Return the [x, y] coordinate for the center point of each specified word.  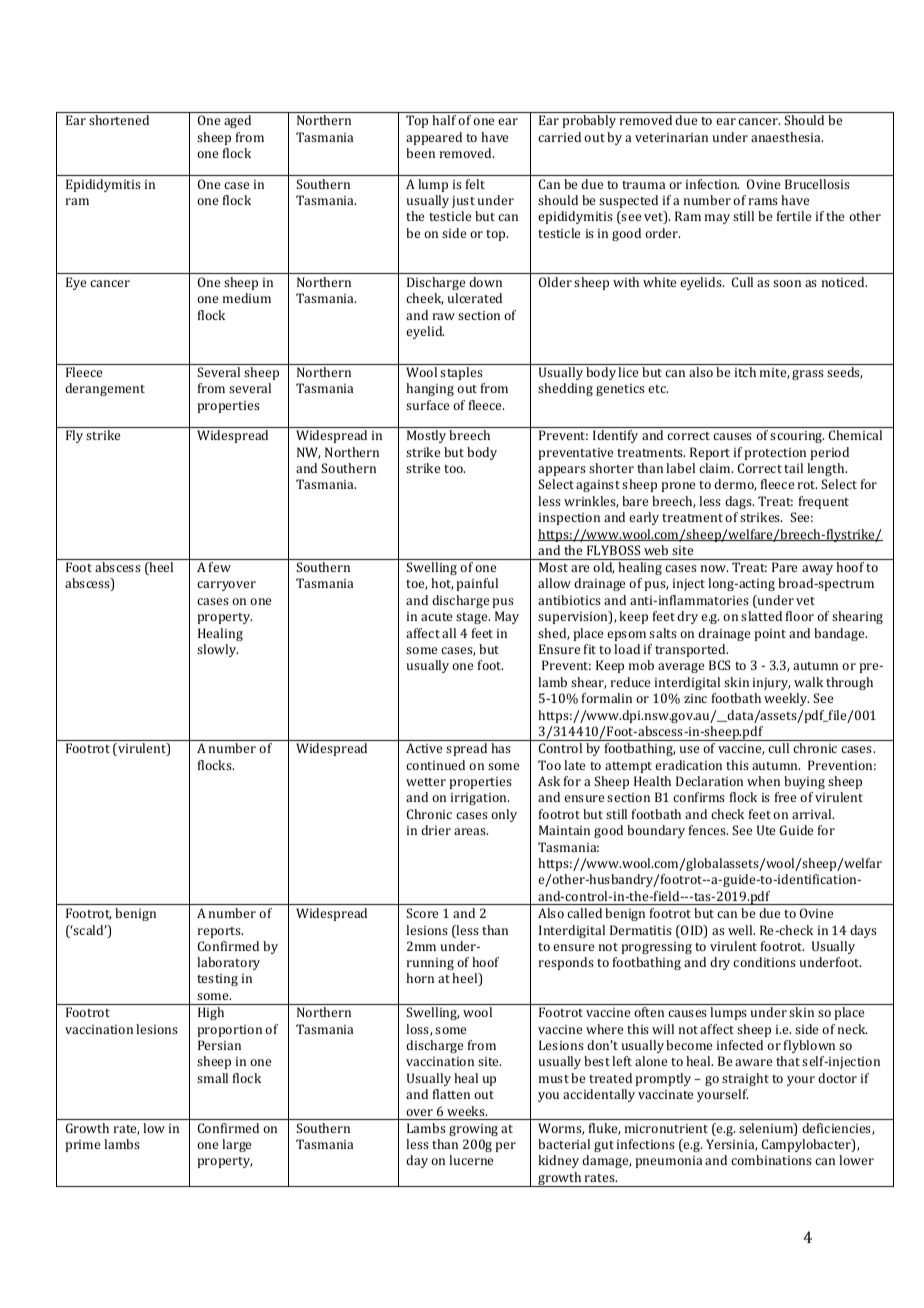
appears [562, 471]
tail [793, 468]
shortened [119, 120]
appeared [434, 138]
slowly [217, 650]
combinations [771, 1160]
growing [473, 1130]
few [220, 567]
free [785, 797]
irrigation [480, 799]
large [236, 1145]
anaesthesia [787, 137]
